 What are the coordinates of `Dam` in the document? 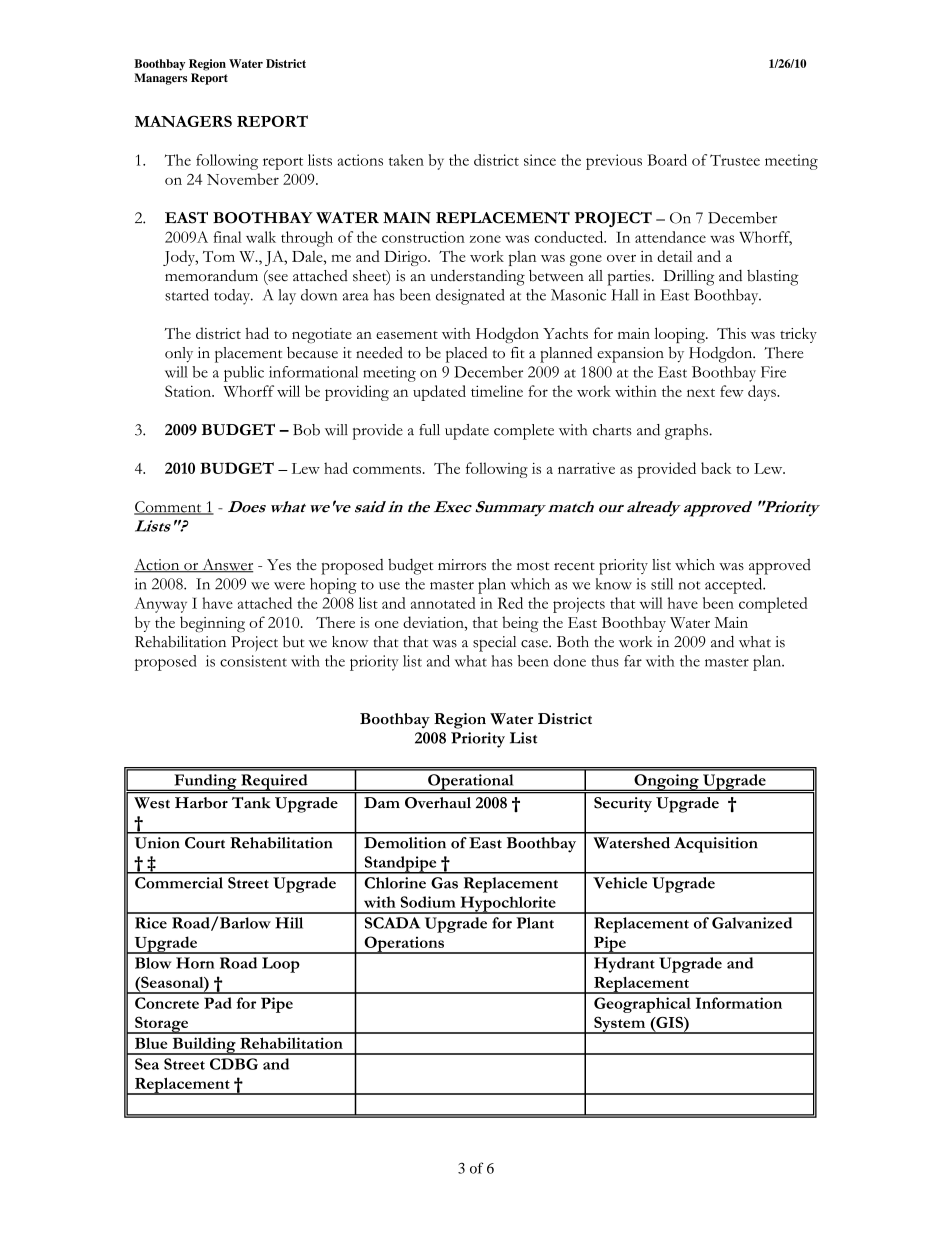 It's located at (382, 802).
